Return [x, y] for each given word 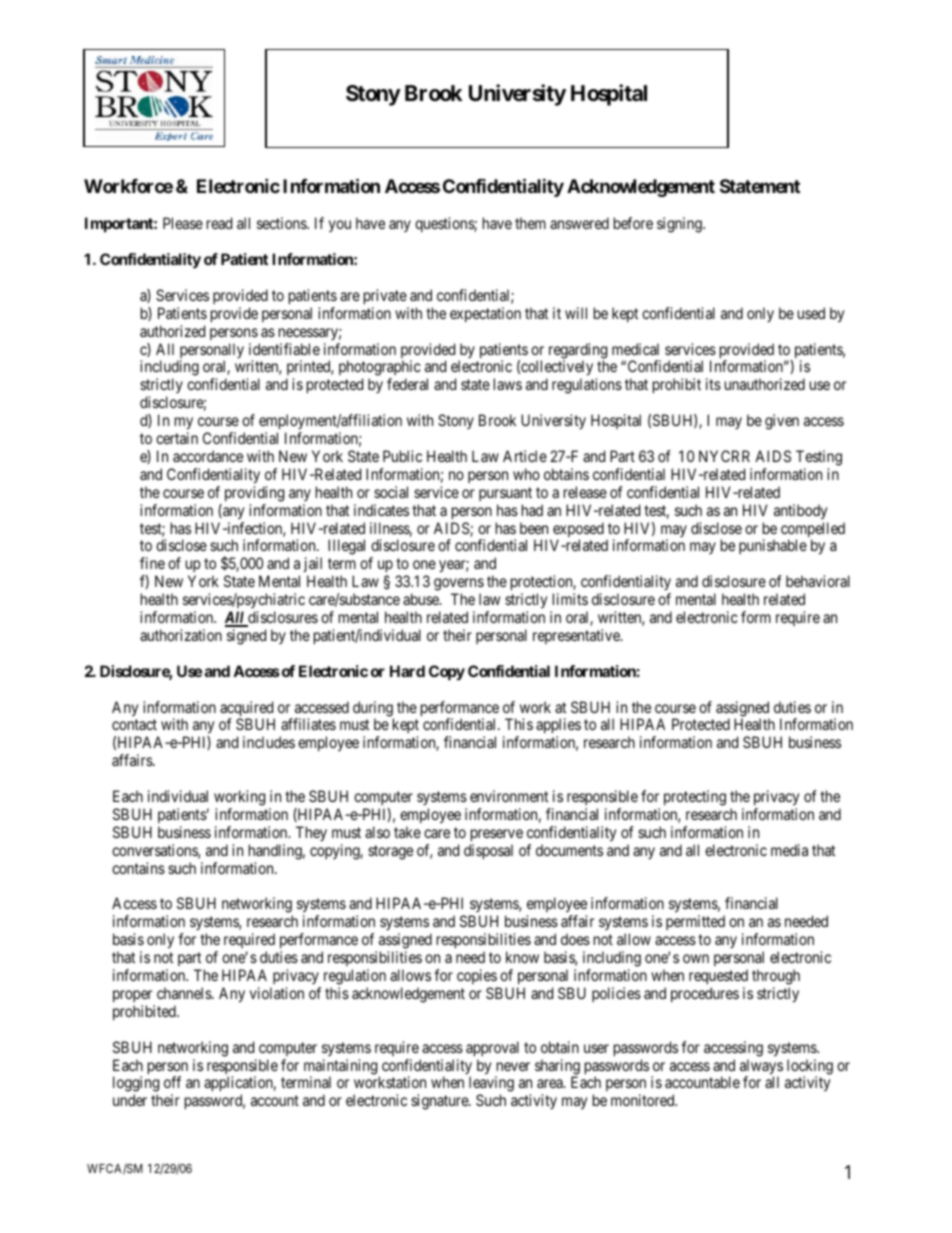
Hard [407, 671]
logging [136, 1085]
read [219, 223]
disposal [488, 851]
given [782, 422]
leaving [491, 1085]
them [530, 223]
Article [525, 456]
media [789, 850]
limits [570, 599]
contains [138, 868]
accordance [208, 456]
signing [680, 225]
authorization [181, 635]
